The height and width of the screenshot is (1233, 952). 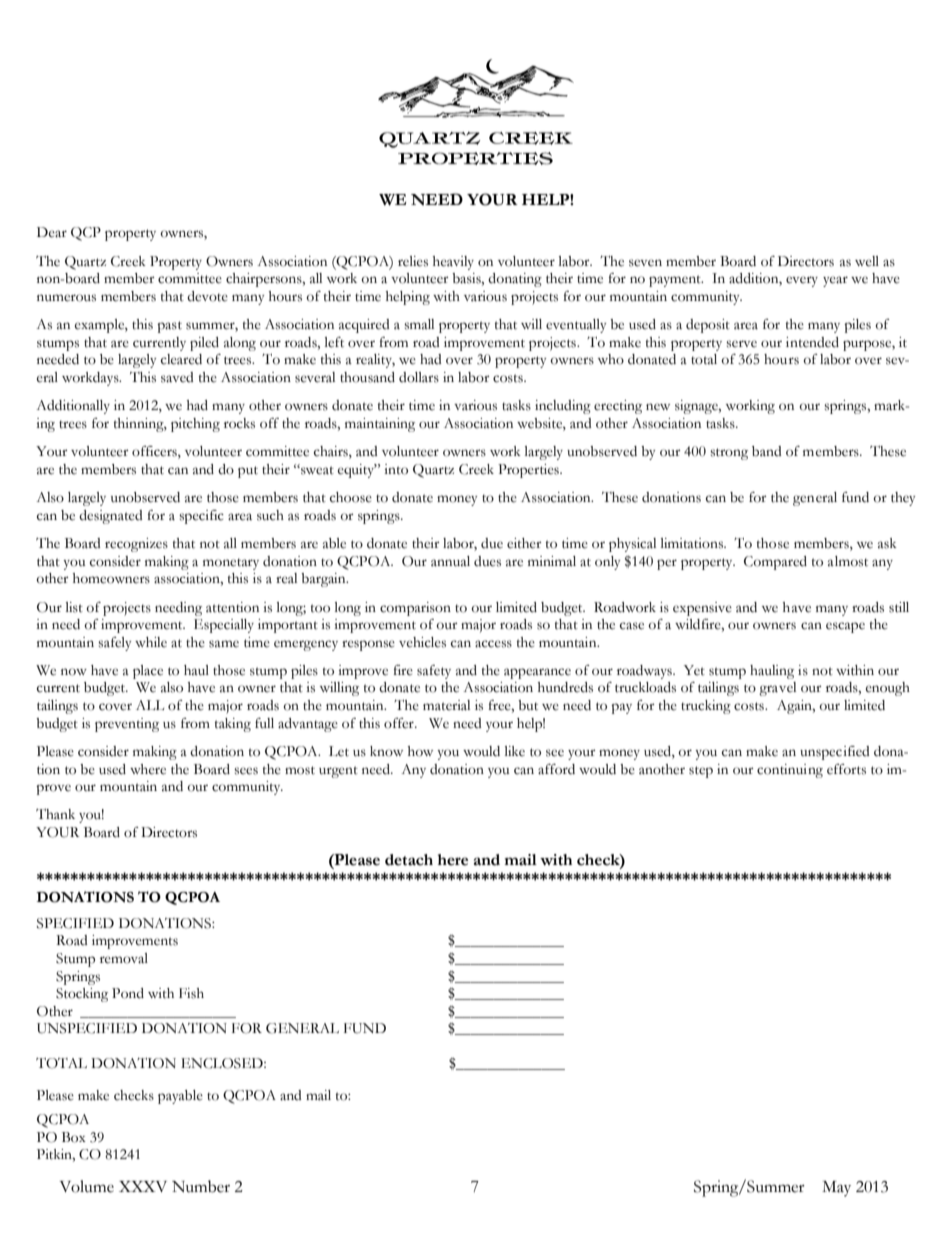 What do you see at coordinates (453, 263) in the screenshot?
I see `heavily` at bounding box center [453, 263].
